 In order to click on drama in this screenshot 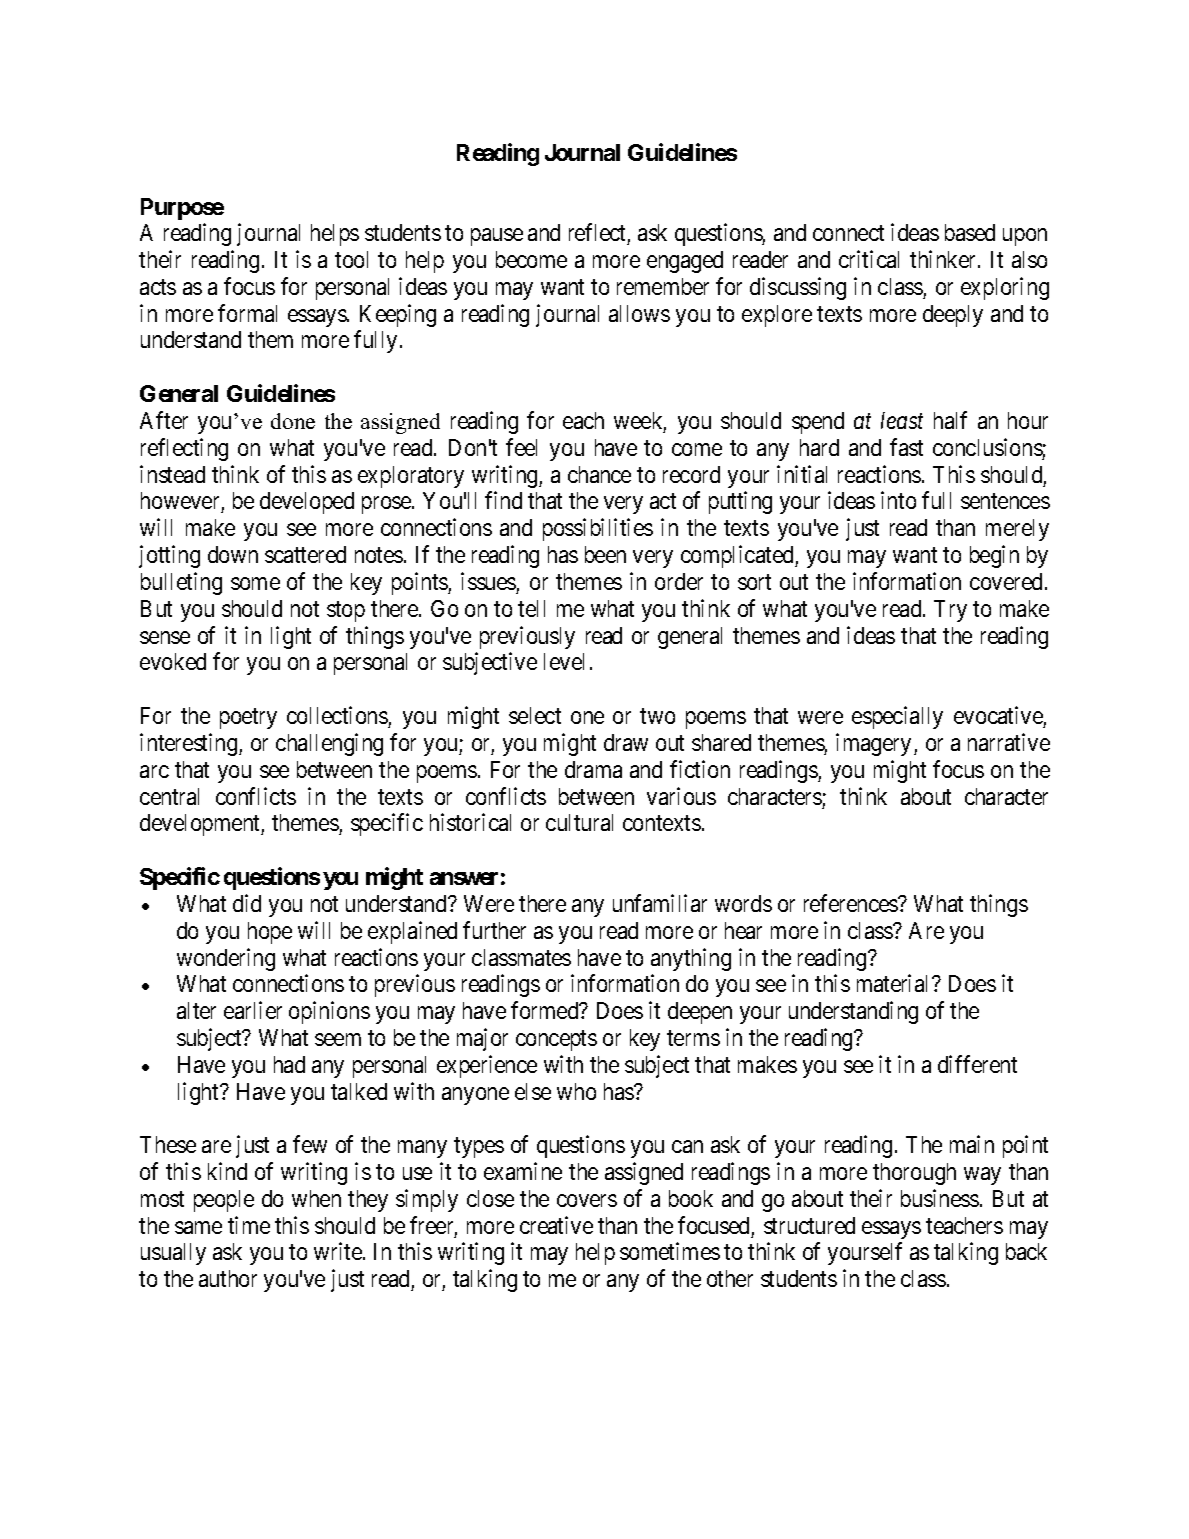, I will do `click(593, 769)`.
